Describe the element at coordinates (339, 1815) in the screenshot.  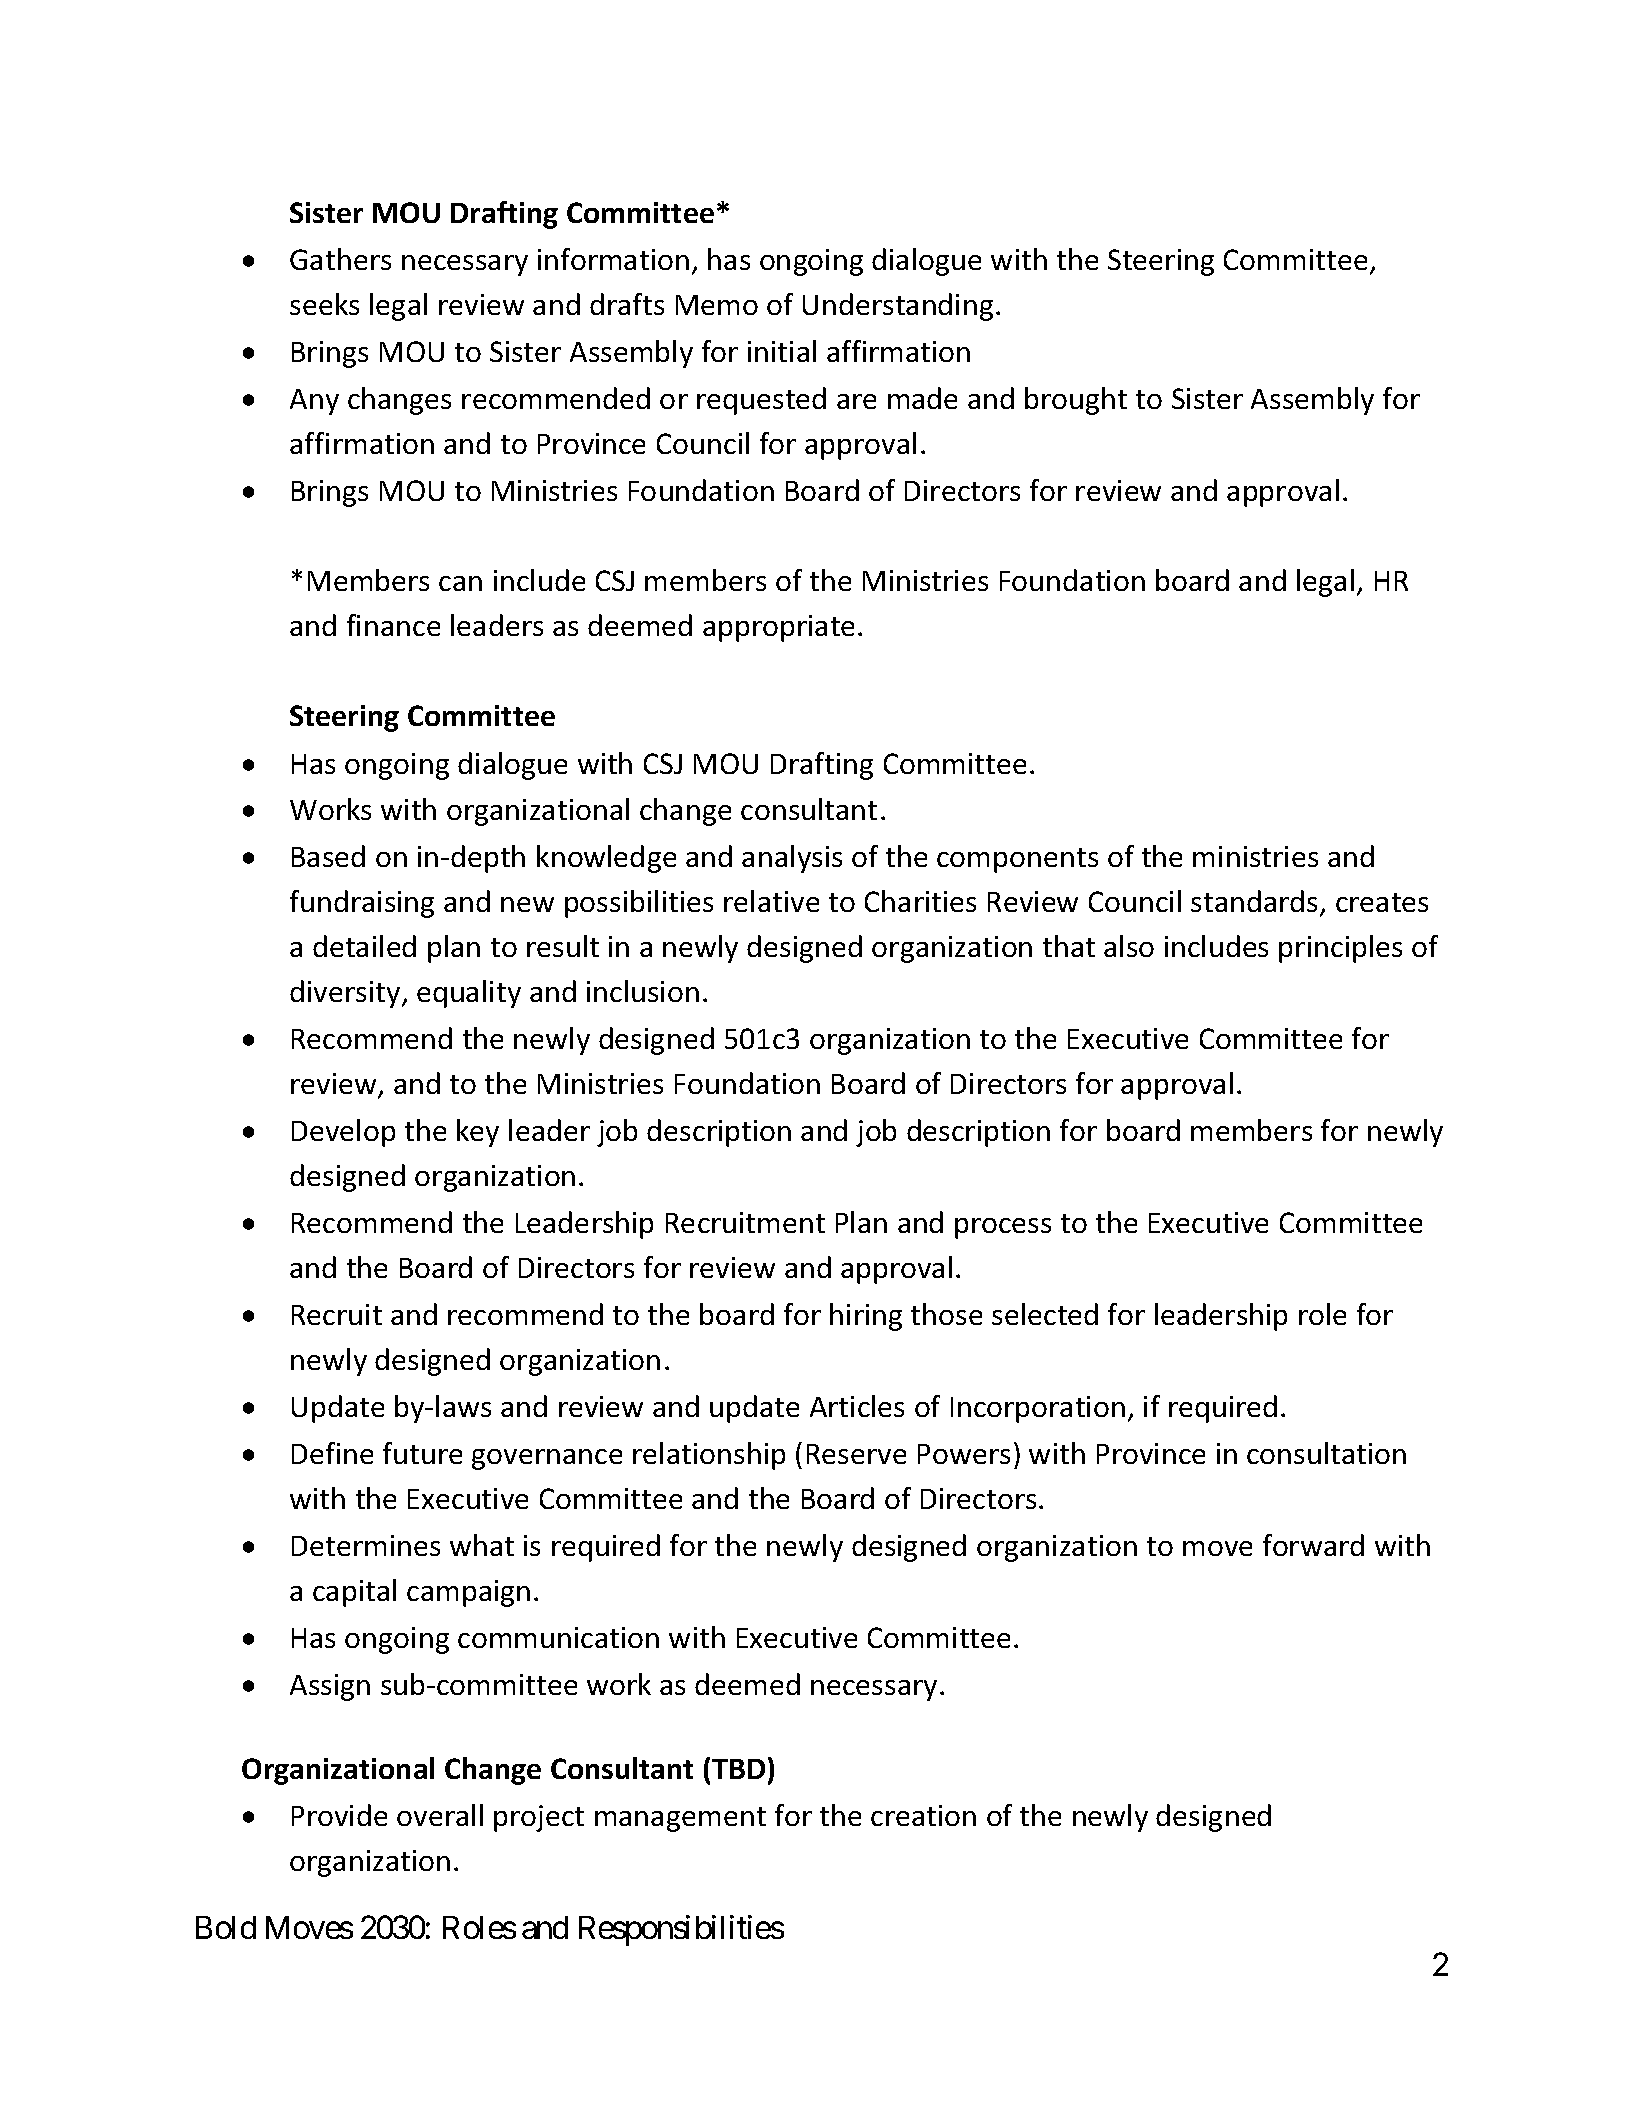
I see `Provide` at that location.
